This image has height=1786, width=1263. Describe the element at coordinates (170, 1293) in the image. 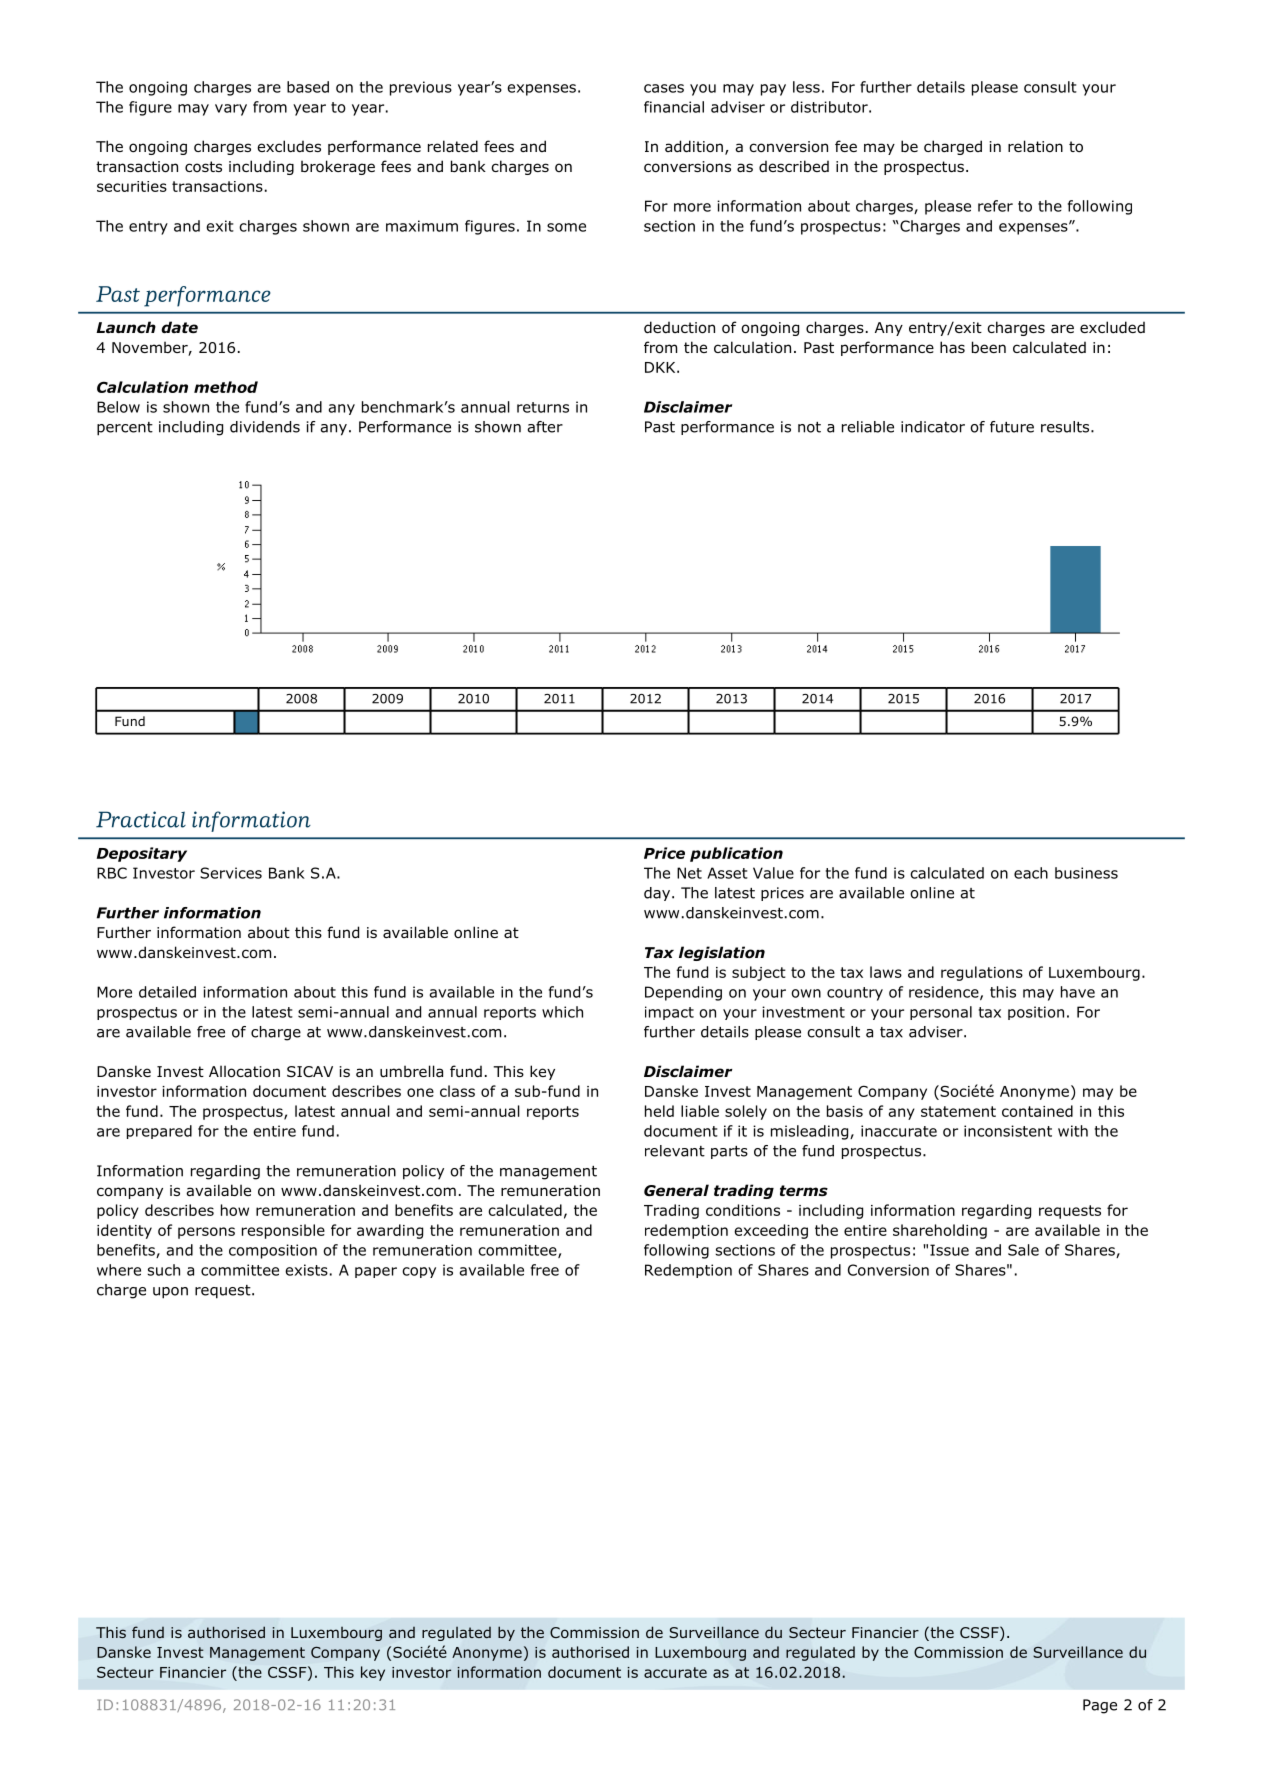

I see `upon` at that location.
